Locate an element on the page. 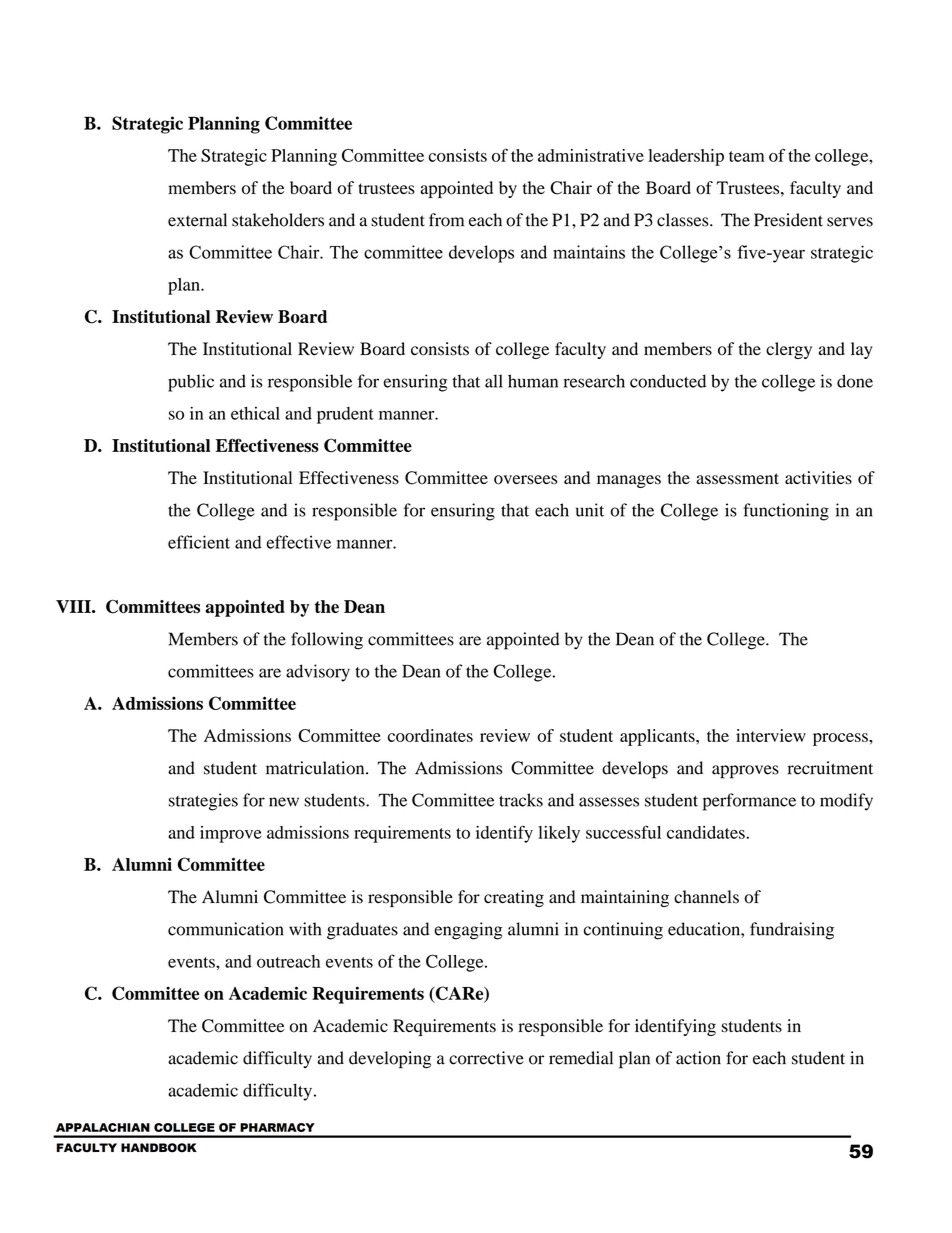  assessment is located at coordinates (737, 479).
